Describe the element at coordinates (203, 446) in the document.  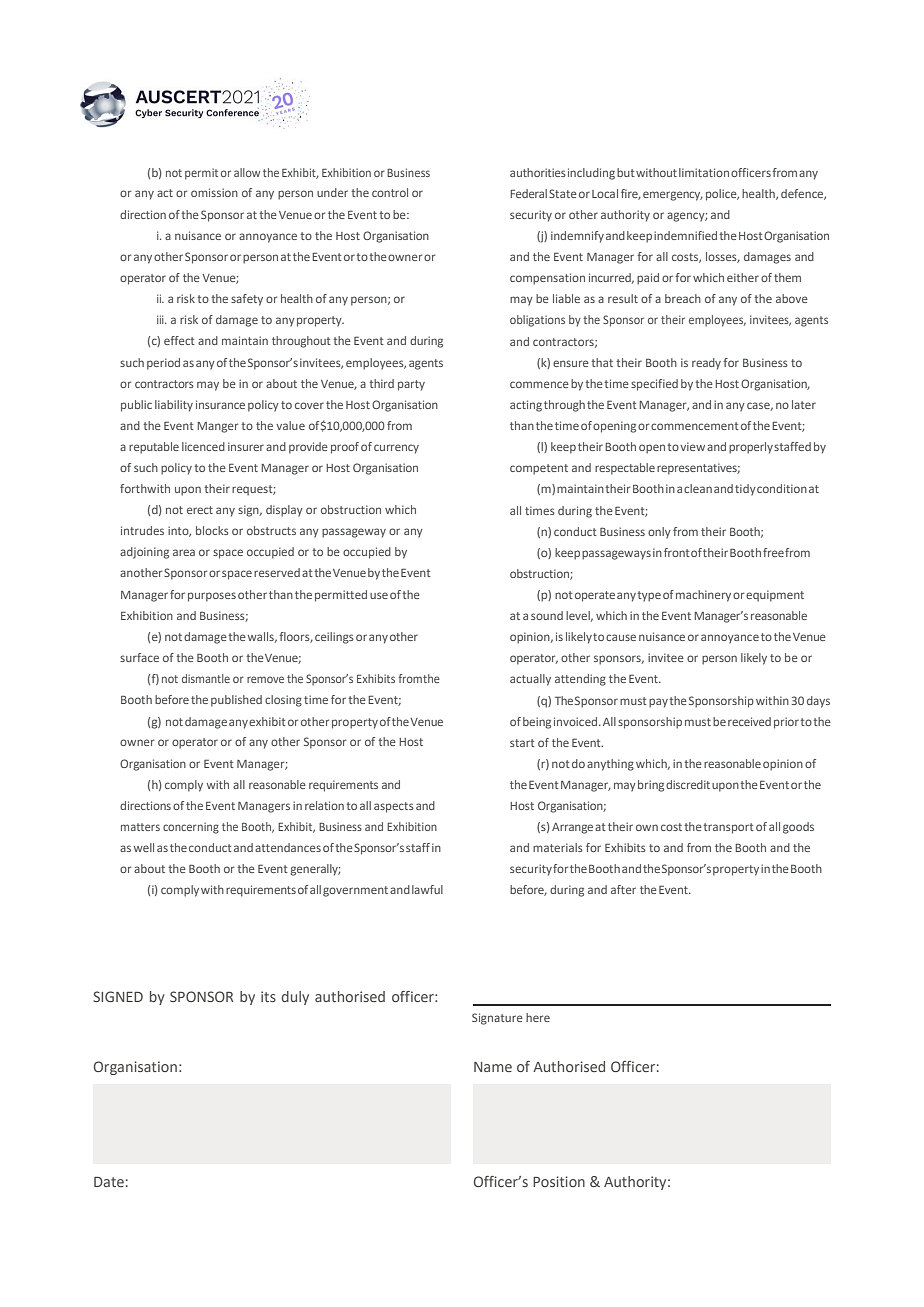
I see `licenced` at that location.
